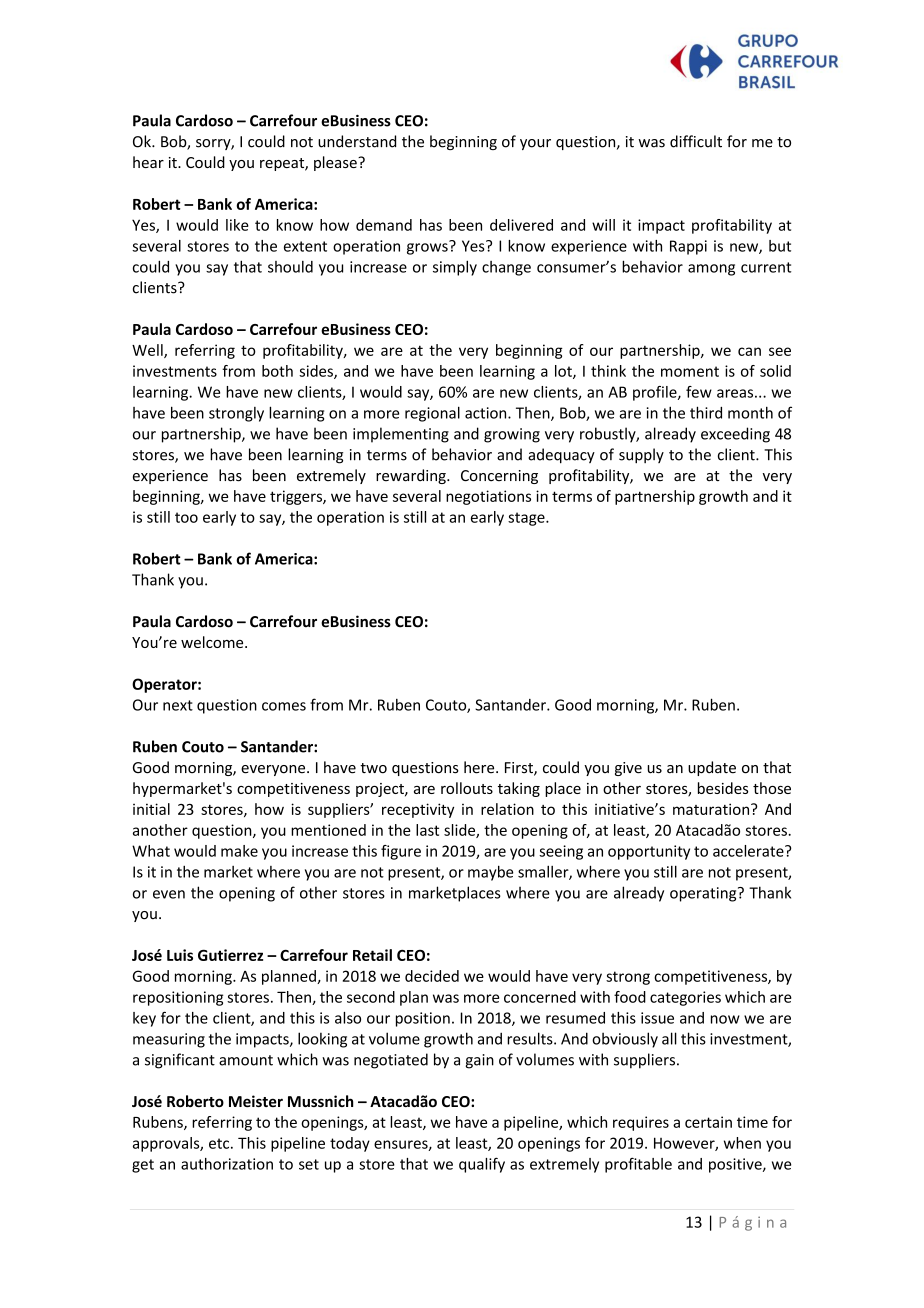  I want to click on maturation, so click(712, 809).
